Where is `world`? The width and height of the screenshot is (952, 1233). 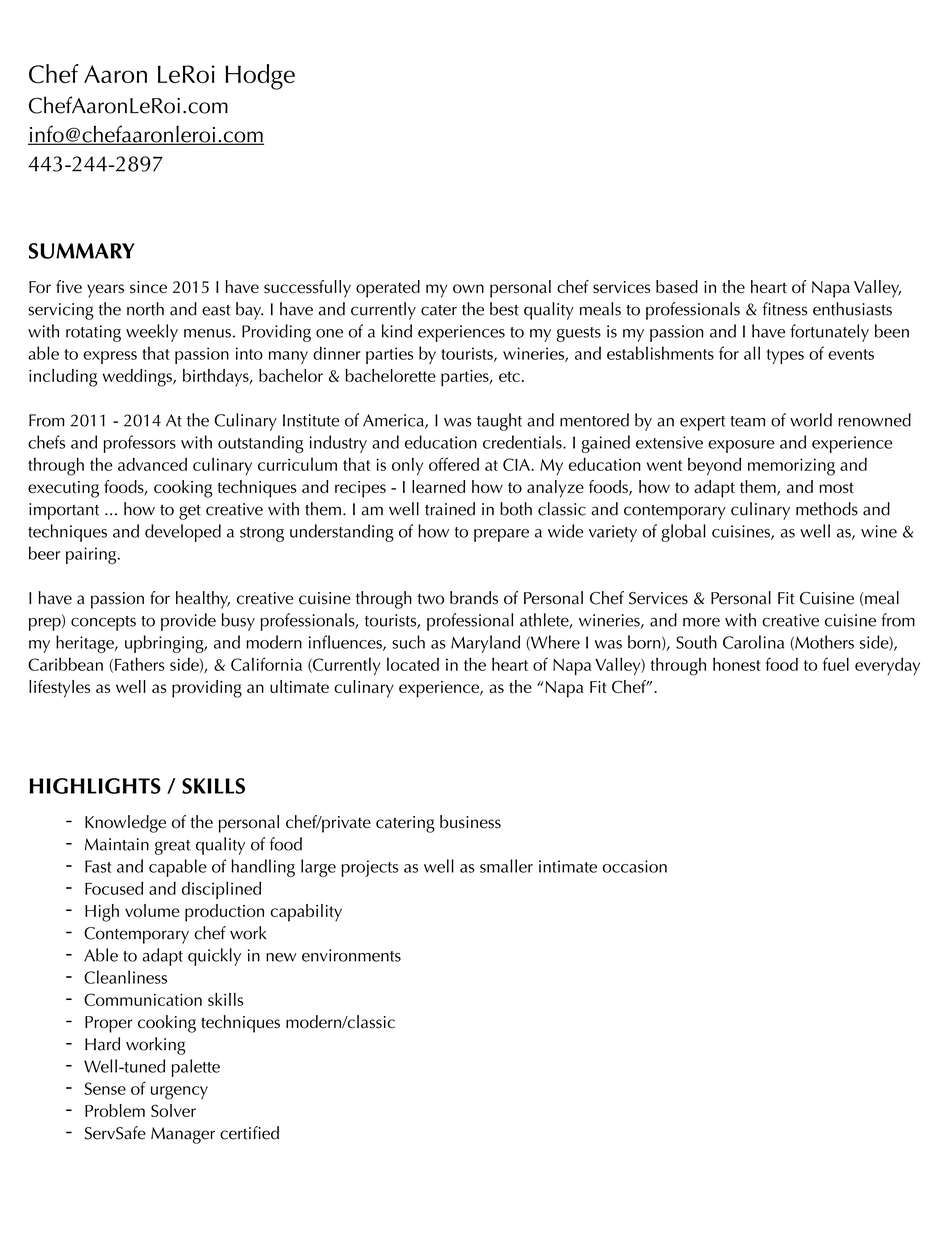 world is located at coordinates (811, 420).
